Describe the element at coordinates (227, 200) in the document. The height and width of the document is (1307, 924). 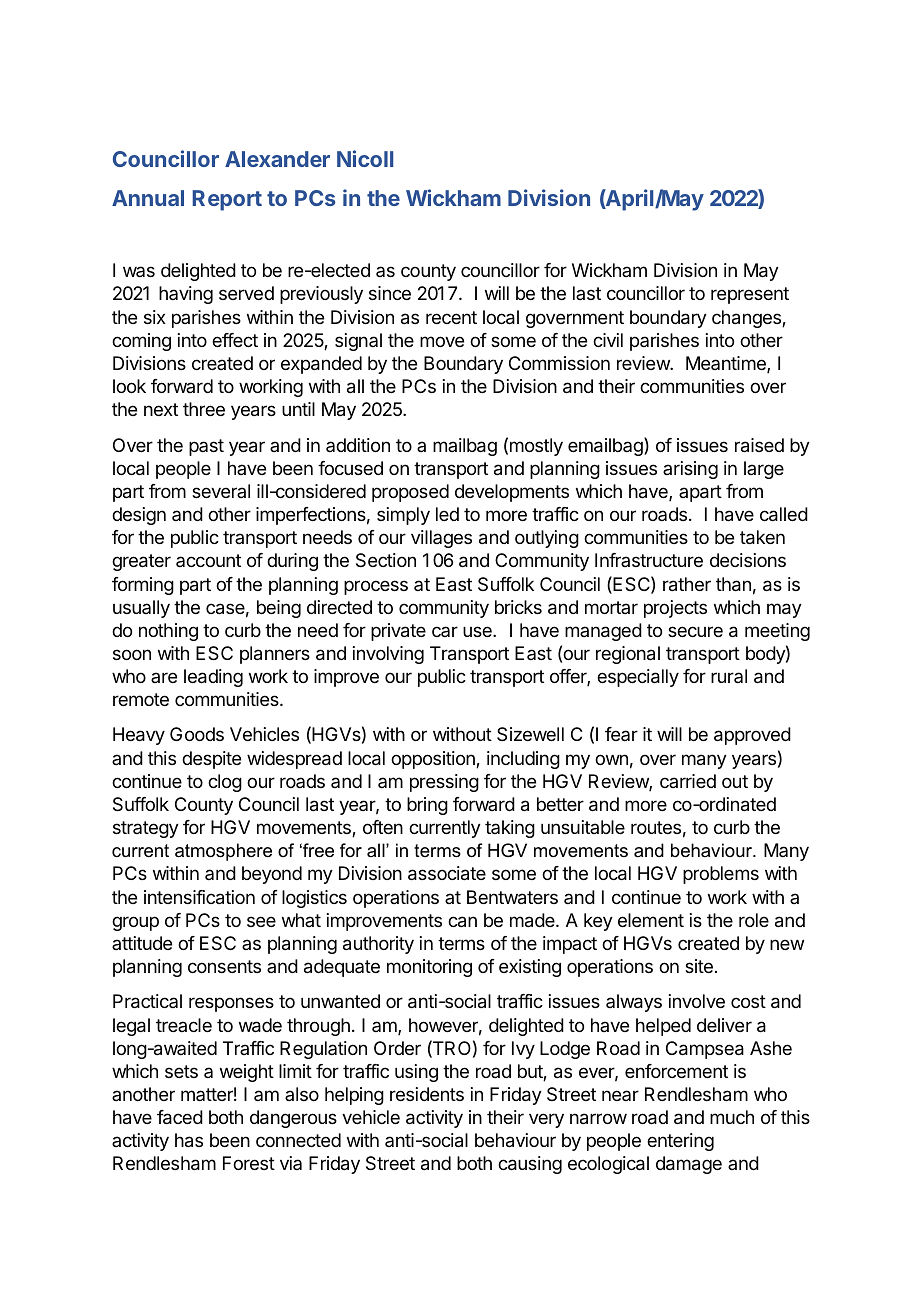
I see `Report` at that location.
